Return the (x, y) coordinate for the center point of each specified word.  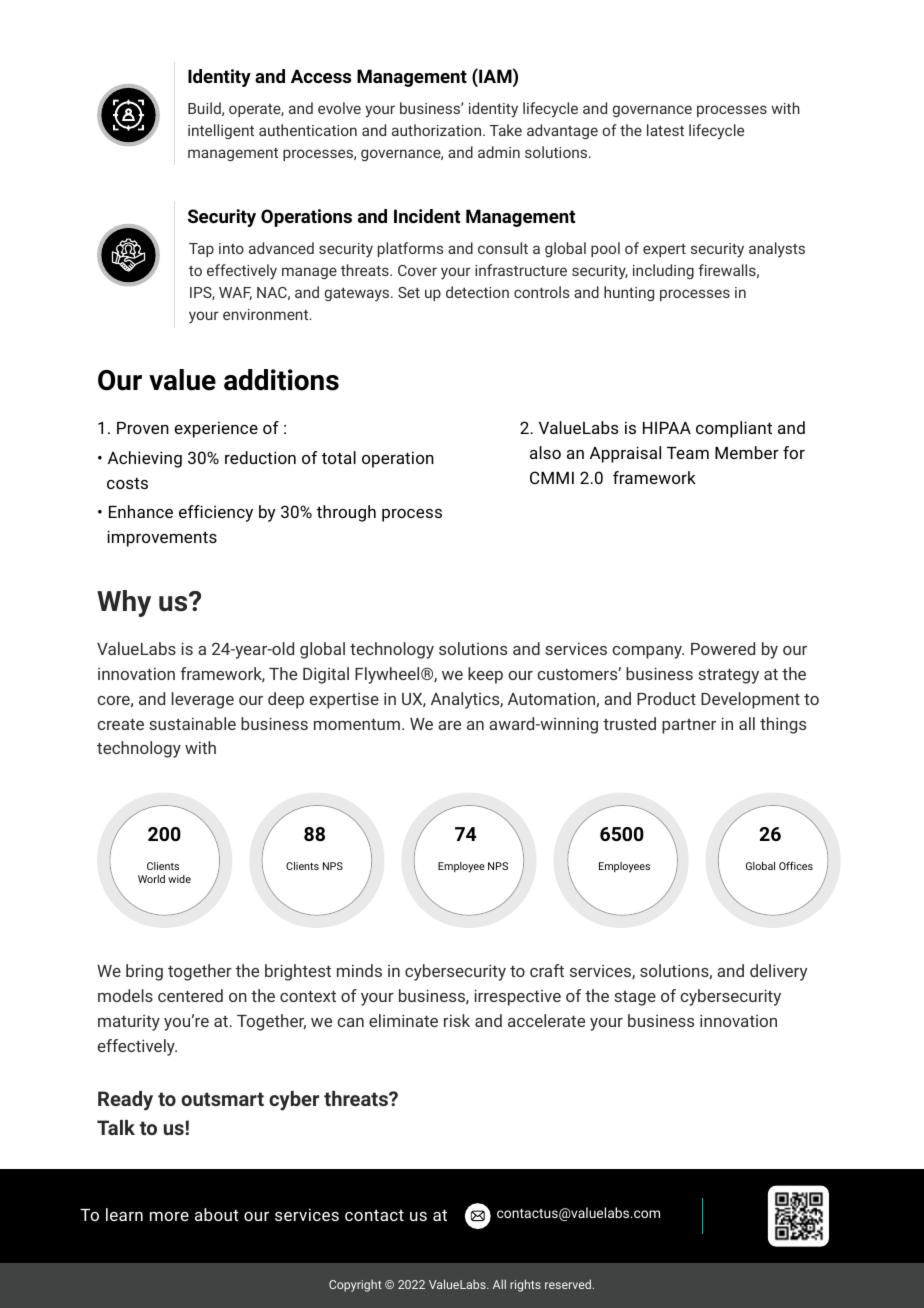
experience (216, 429)
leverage (203, 700)
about (217, 1214)
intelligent (221, 131)
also (545, 452)
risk (457, 1020)
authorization (438, 130)
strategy (728, 676)
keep (485, 675)
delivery (778, 972)
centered (190, 995)
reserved (569, 1284)
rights (525, 1285)
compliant (734, 429)
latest (665, 130)
